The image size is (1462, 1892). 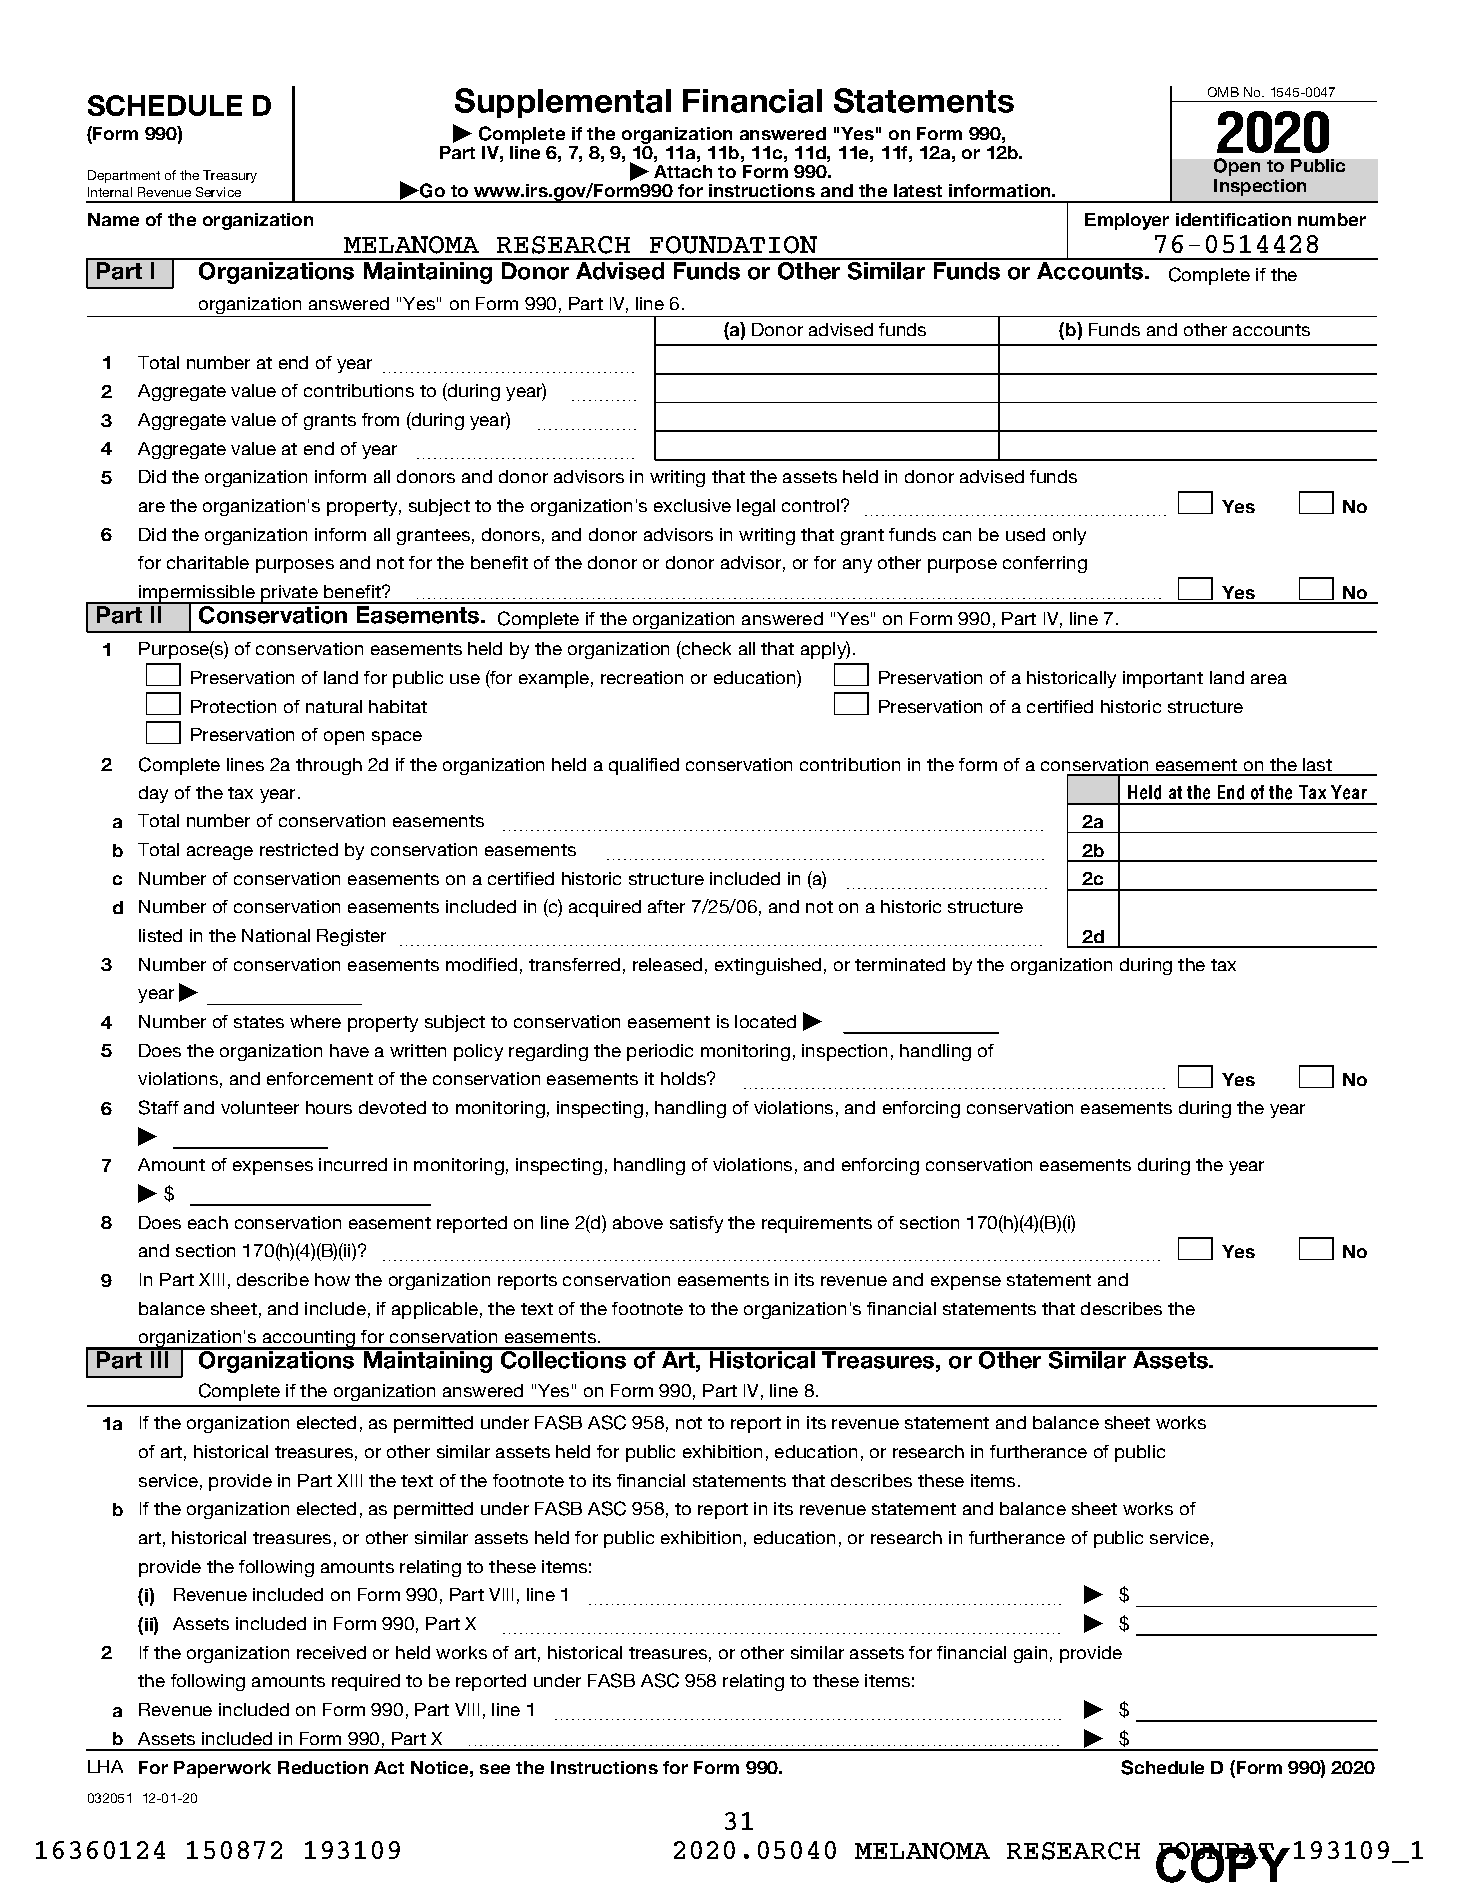 What do you see at coordinates (900, 964) in the screenshot?
I see `terminated` at bounding box center [900, 964].
